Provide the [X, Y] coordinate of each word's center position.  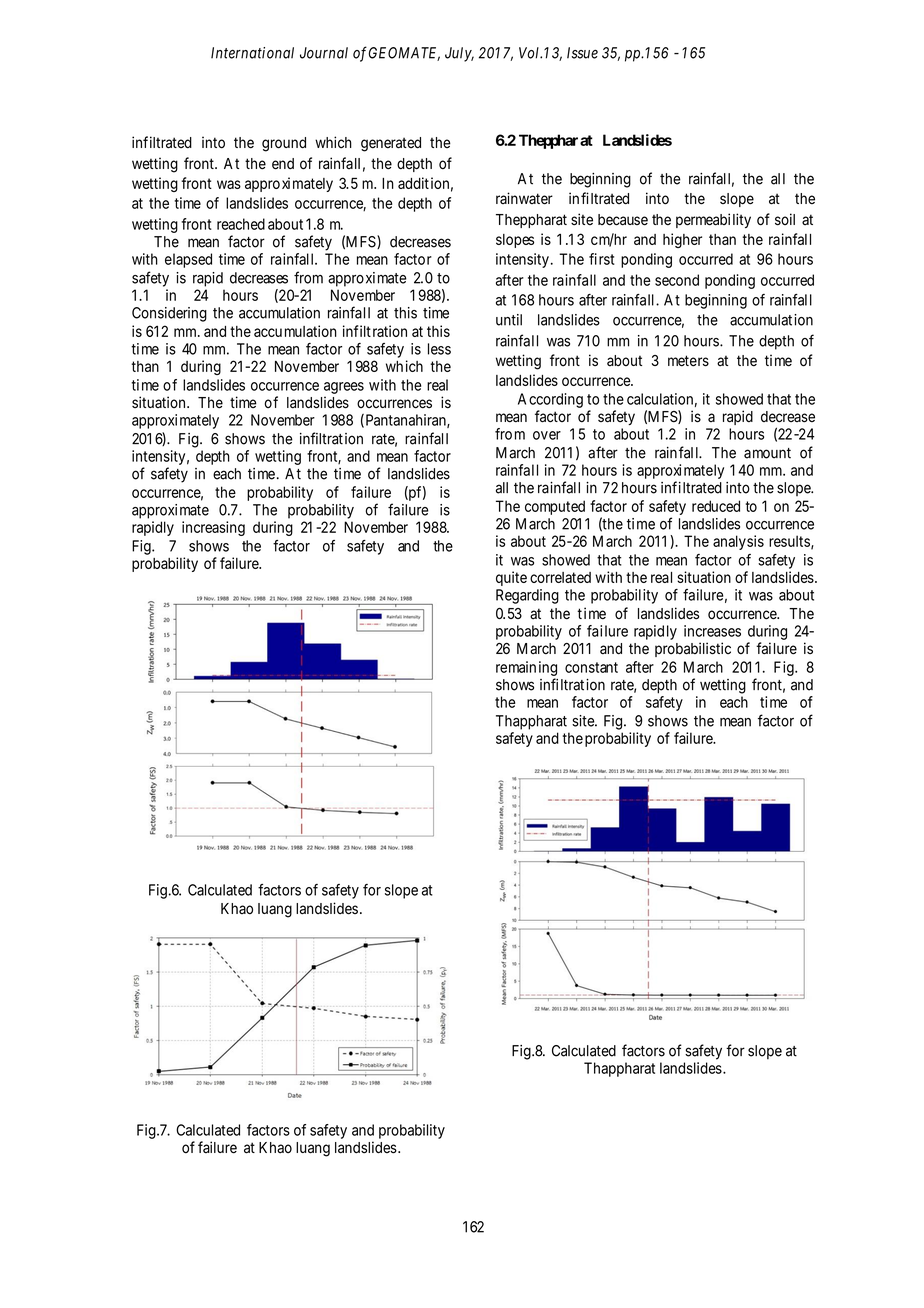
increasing [213, 528]
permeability [713, 220]
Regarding [527, 596]
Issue [582, 53]
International [252, 53]
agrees [344, 388]
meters [688, 361]
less [439, 349]
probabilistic [693, 649]
